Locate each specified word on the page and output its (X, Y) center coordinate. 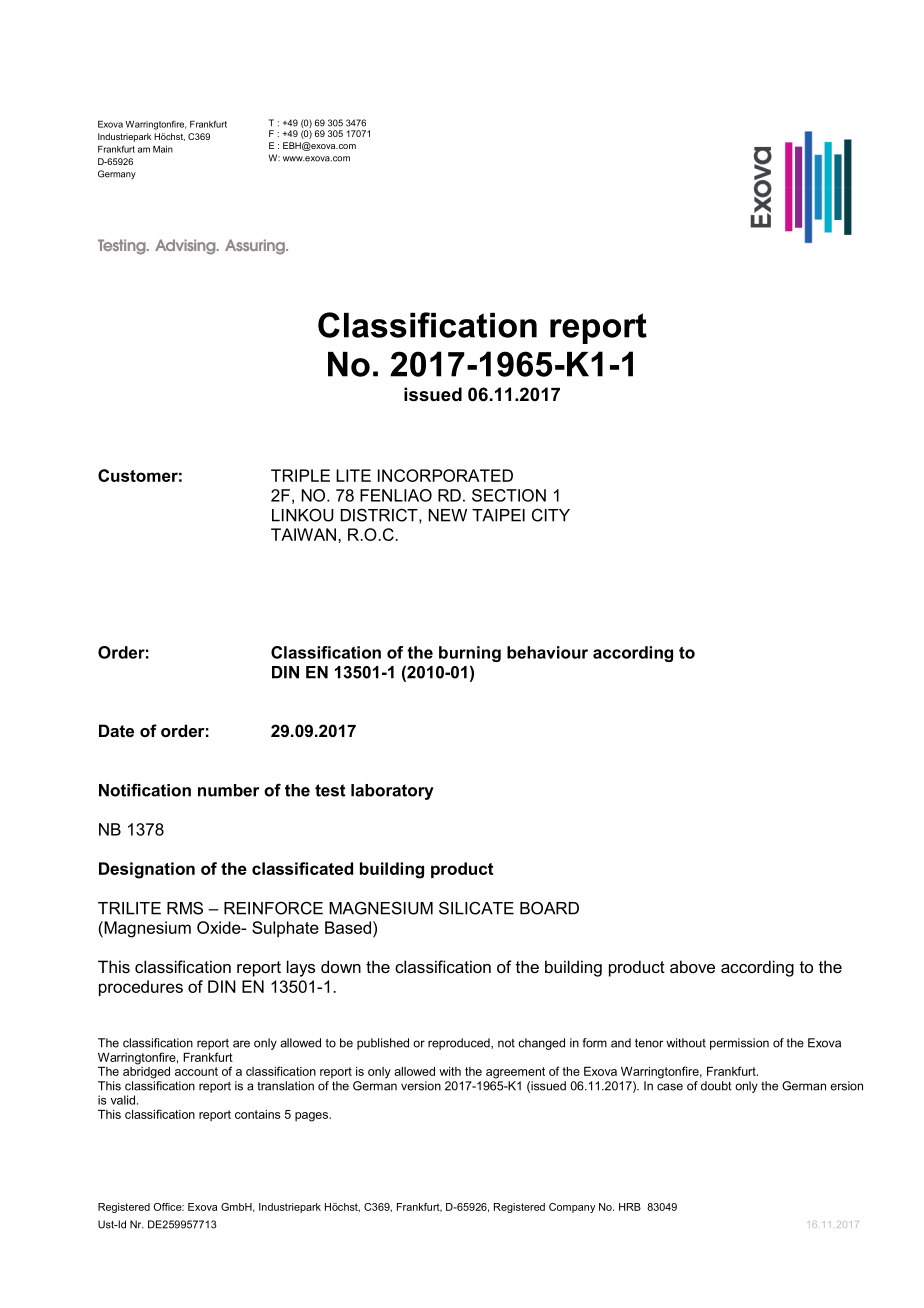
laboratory (392, 792)
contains (258, 1114)
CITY (551, 515)
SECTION (509, 495)
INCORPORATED (445, 475)
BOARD (549, 908)
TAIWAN (303, 534)
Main (163, 149)
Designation (147, 870)
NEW (448, 515)
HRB (630, 1207)
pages (312, 1117)
